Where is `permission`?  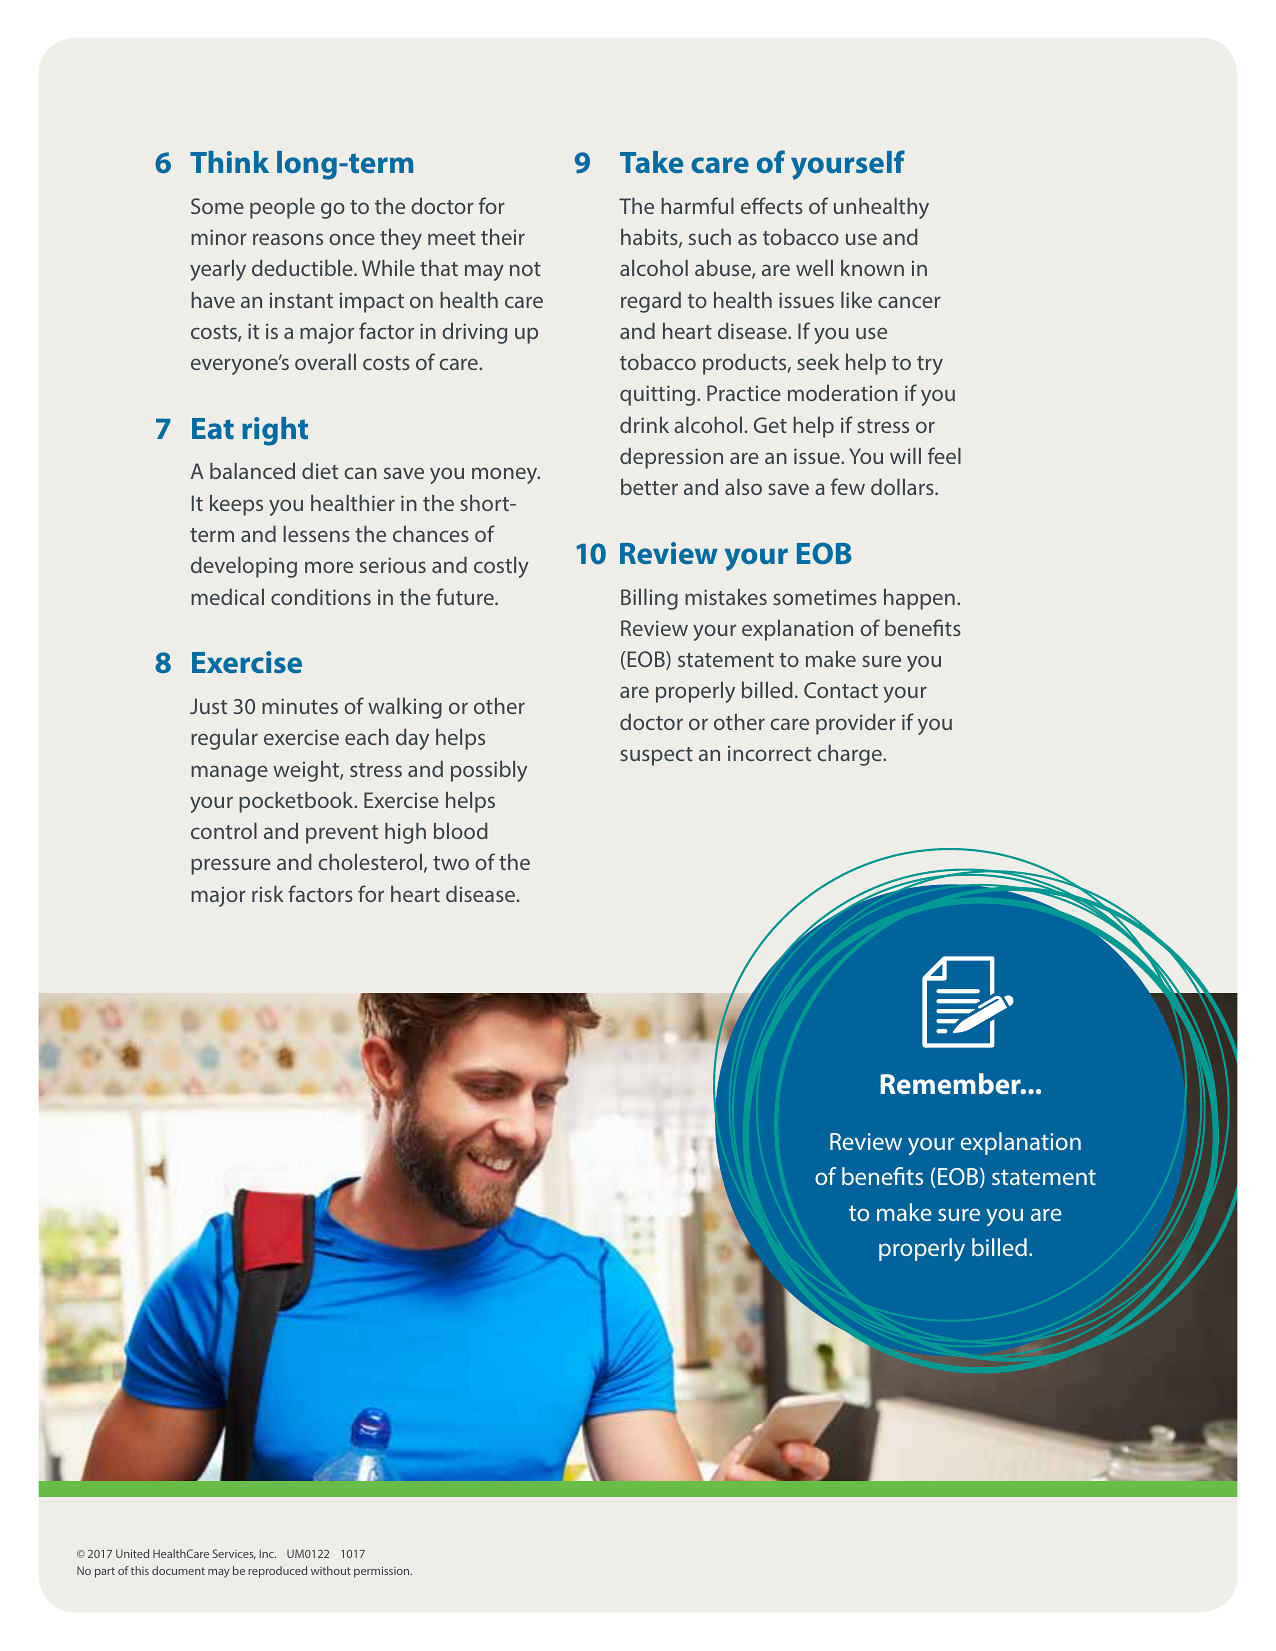
permission is located at coordinates (383, 1572).
